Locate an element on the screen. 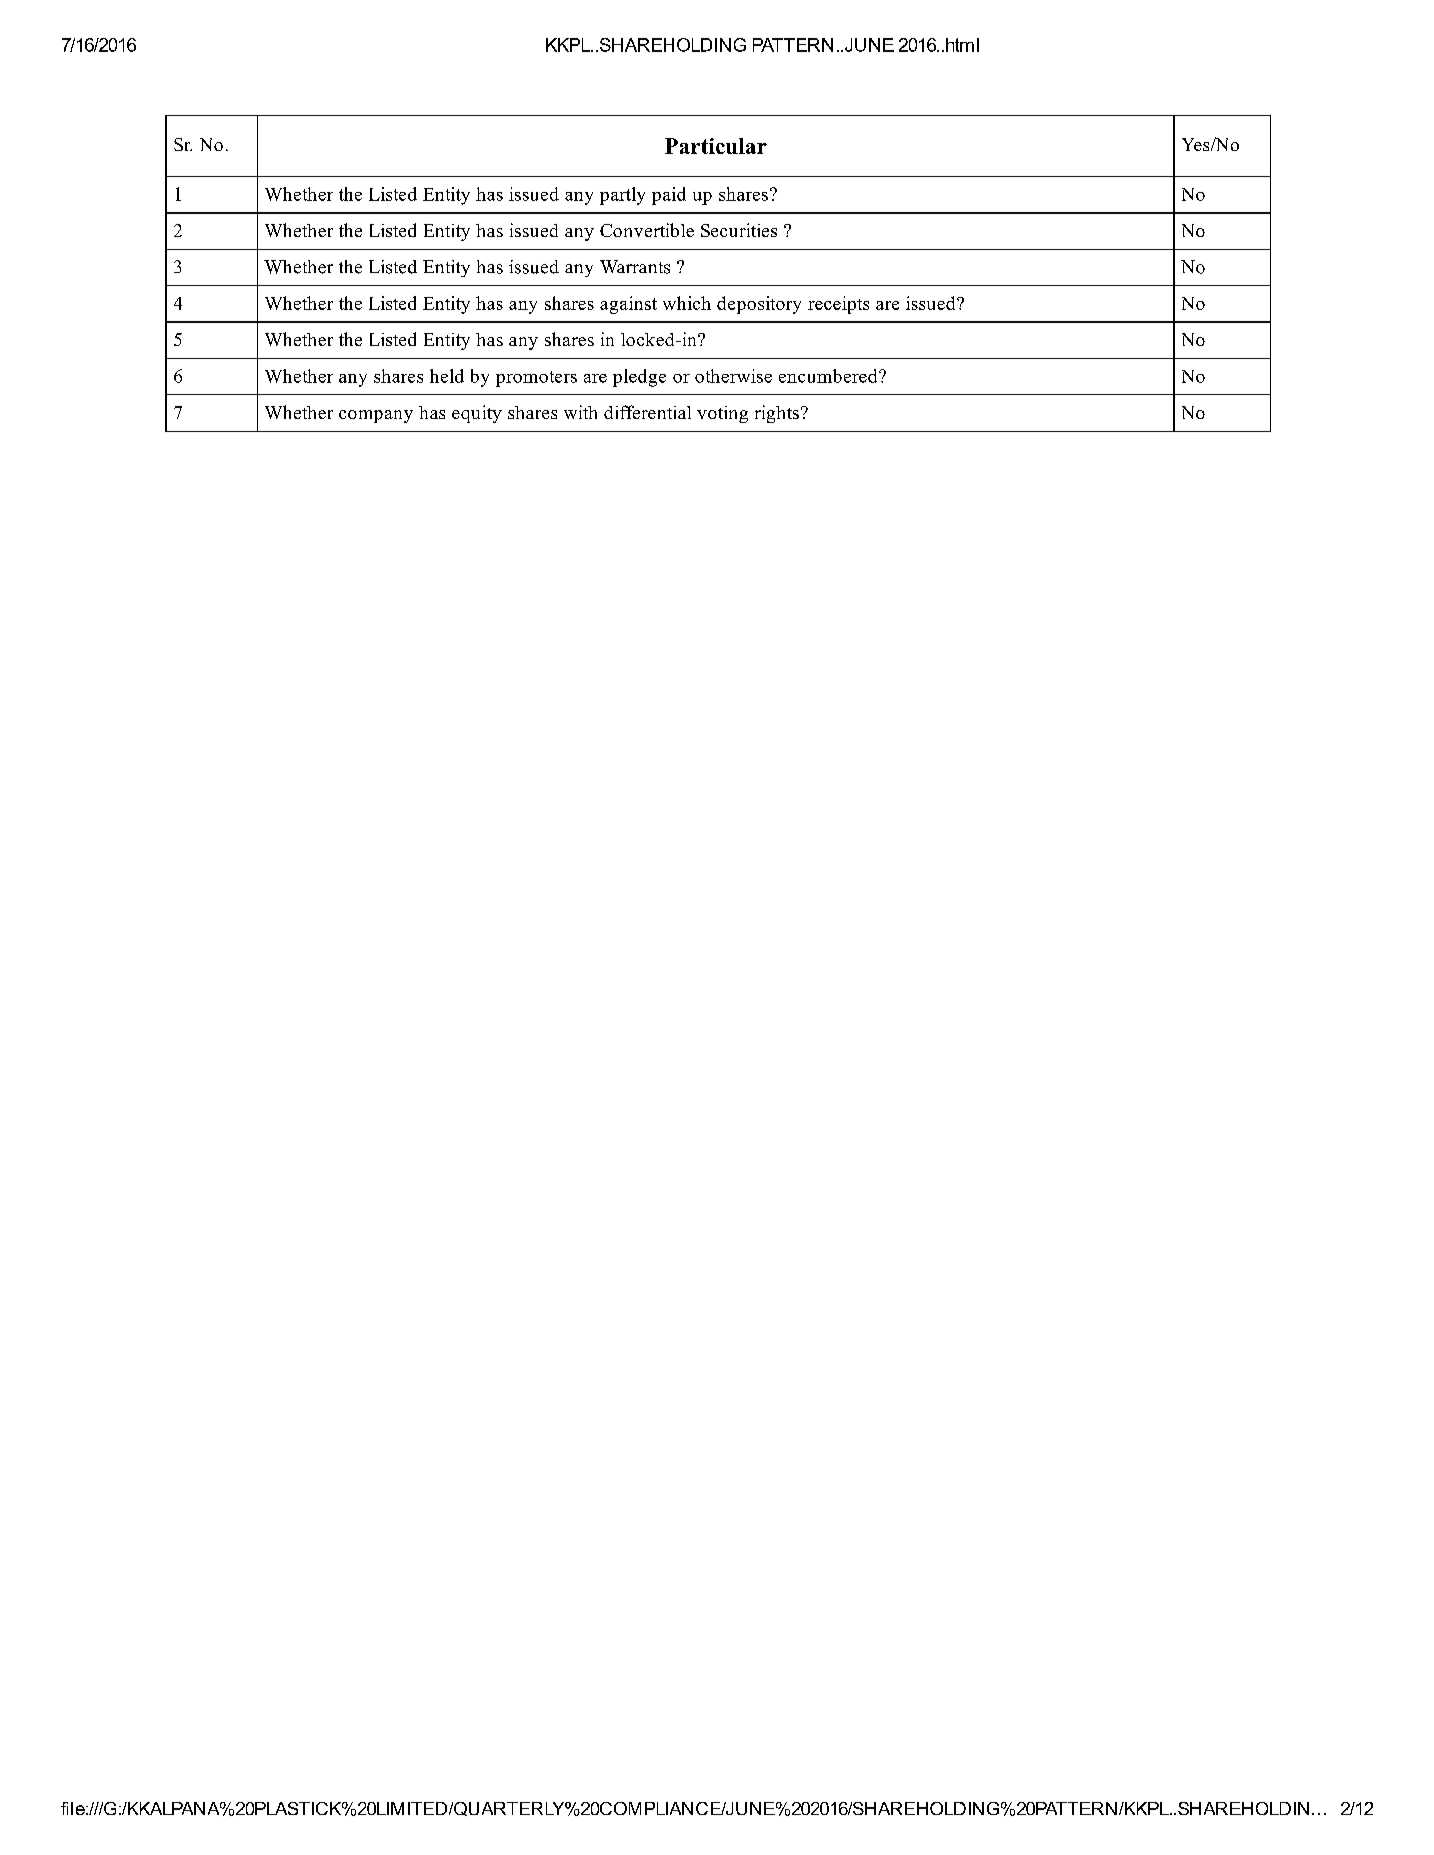  with is located at coordinates (580, 412).
